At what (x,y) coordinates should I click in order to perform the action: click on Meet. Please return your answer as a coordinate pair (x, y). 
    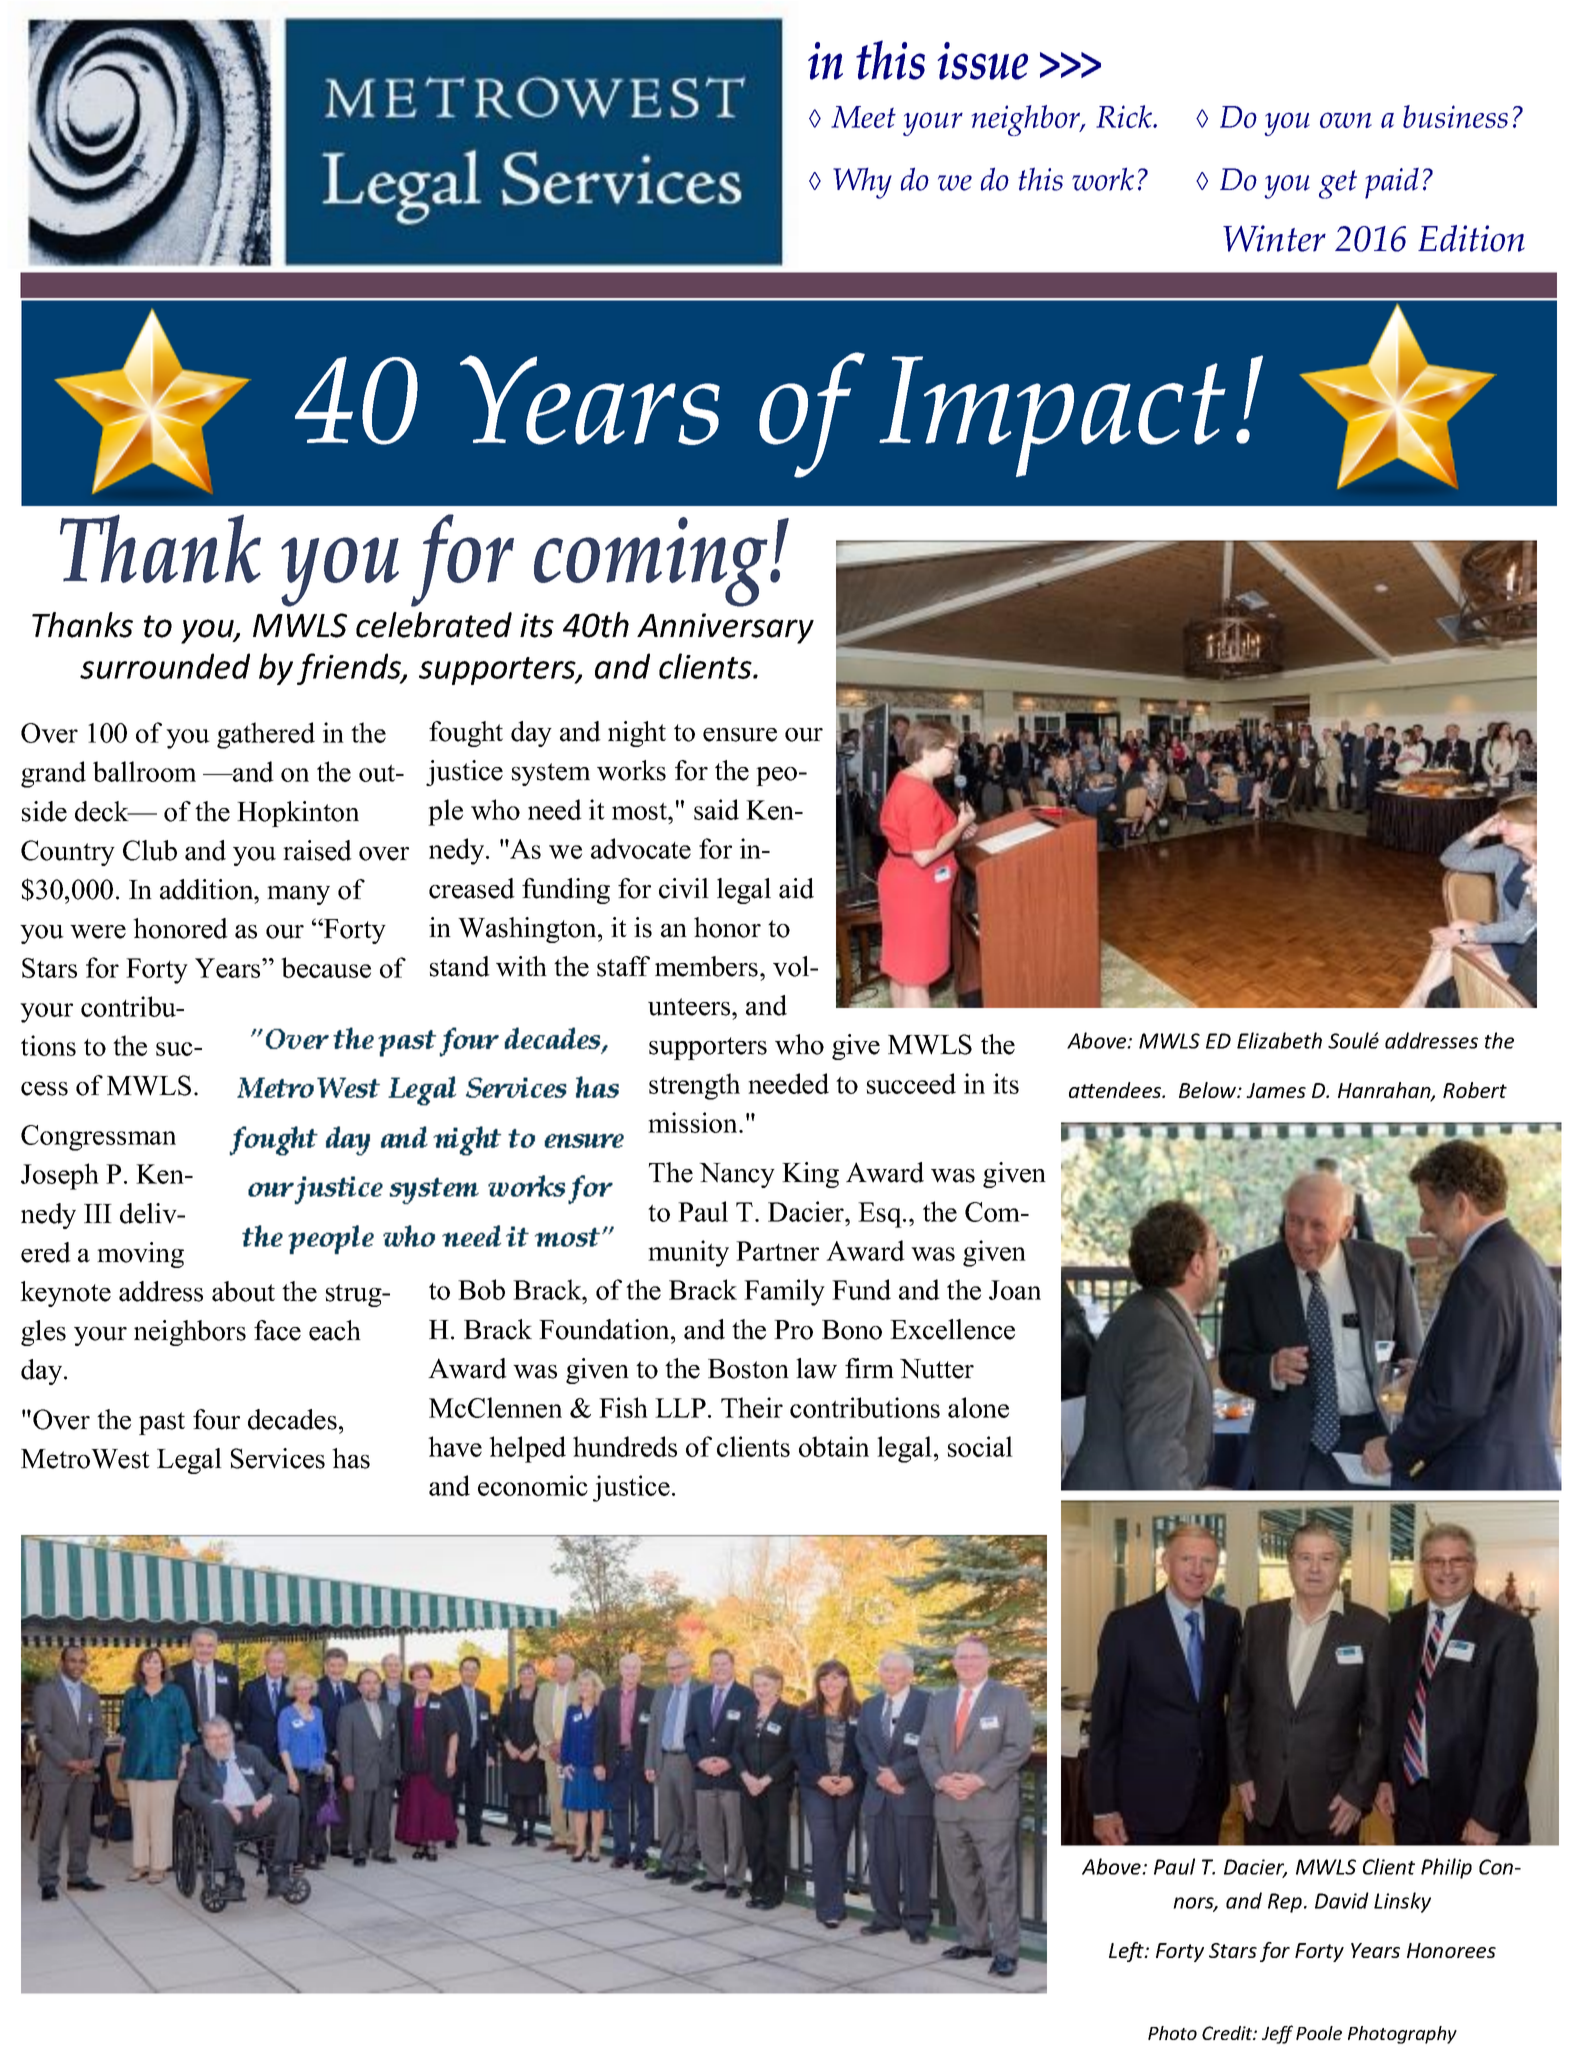
    Looking at the image, I should click on (863, 117).
